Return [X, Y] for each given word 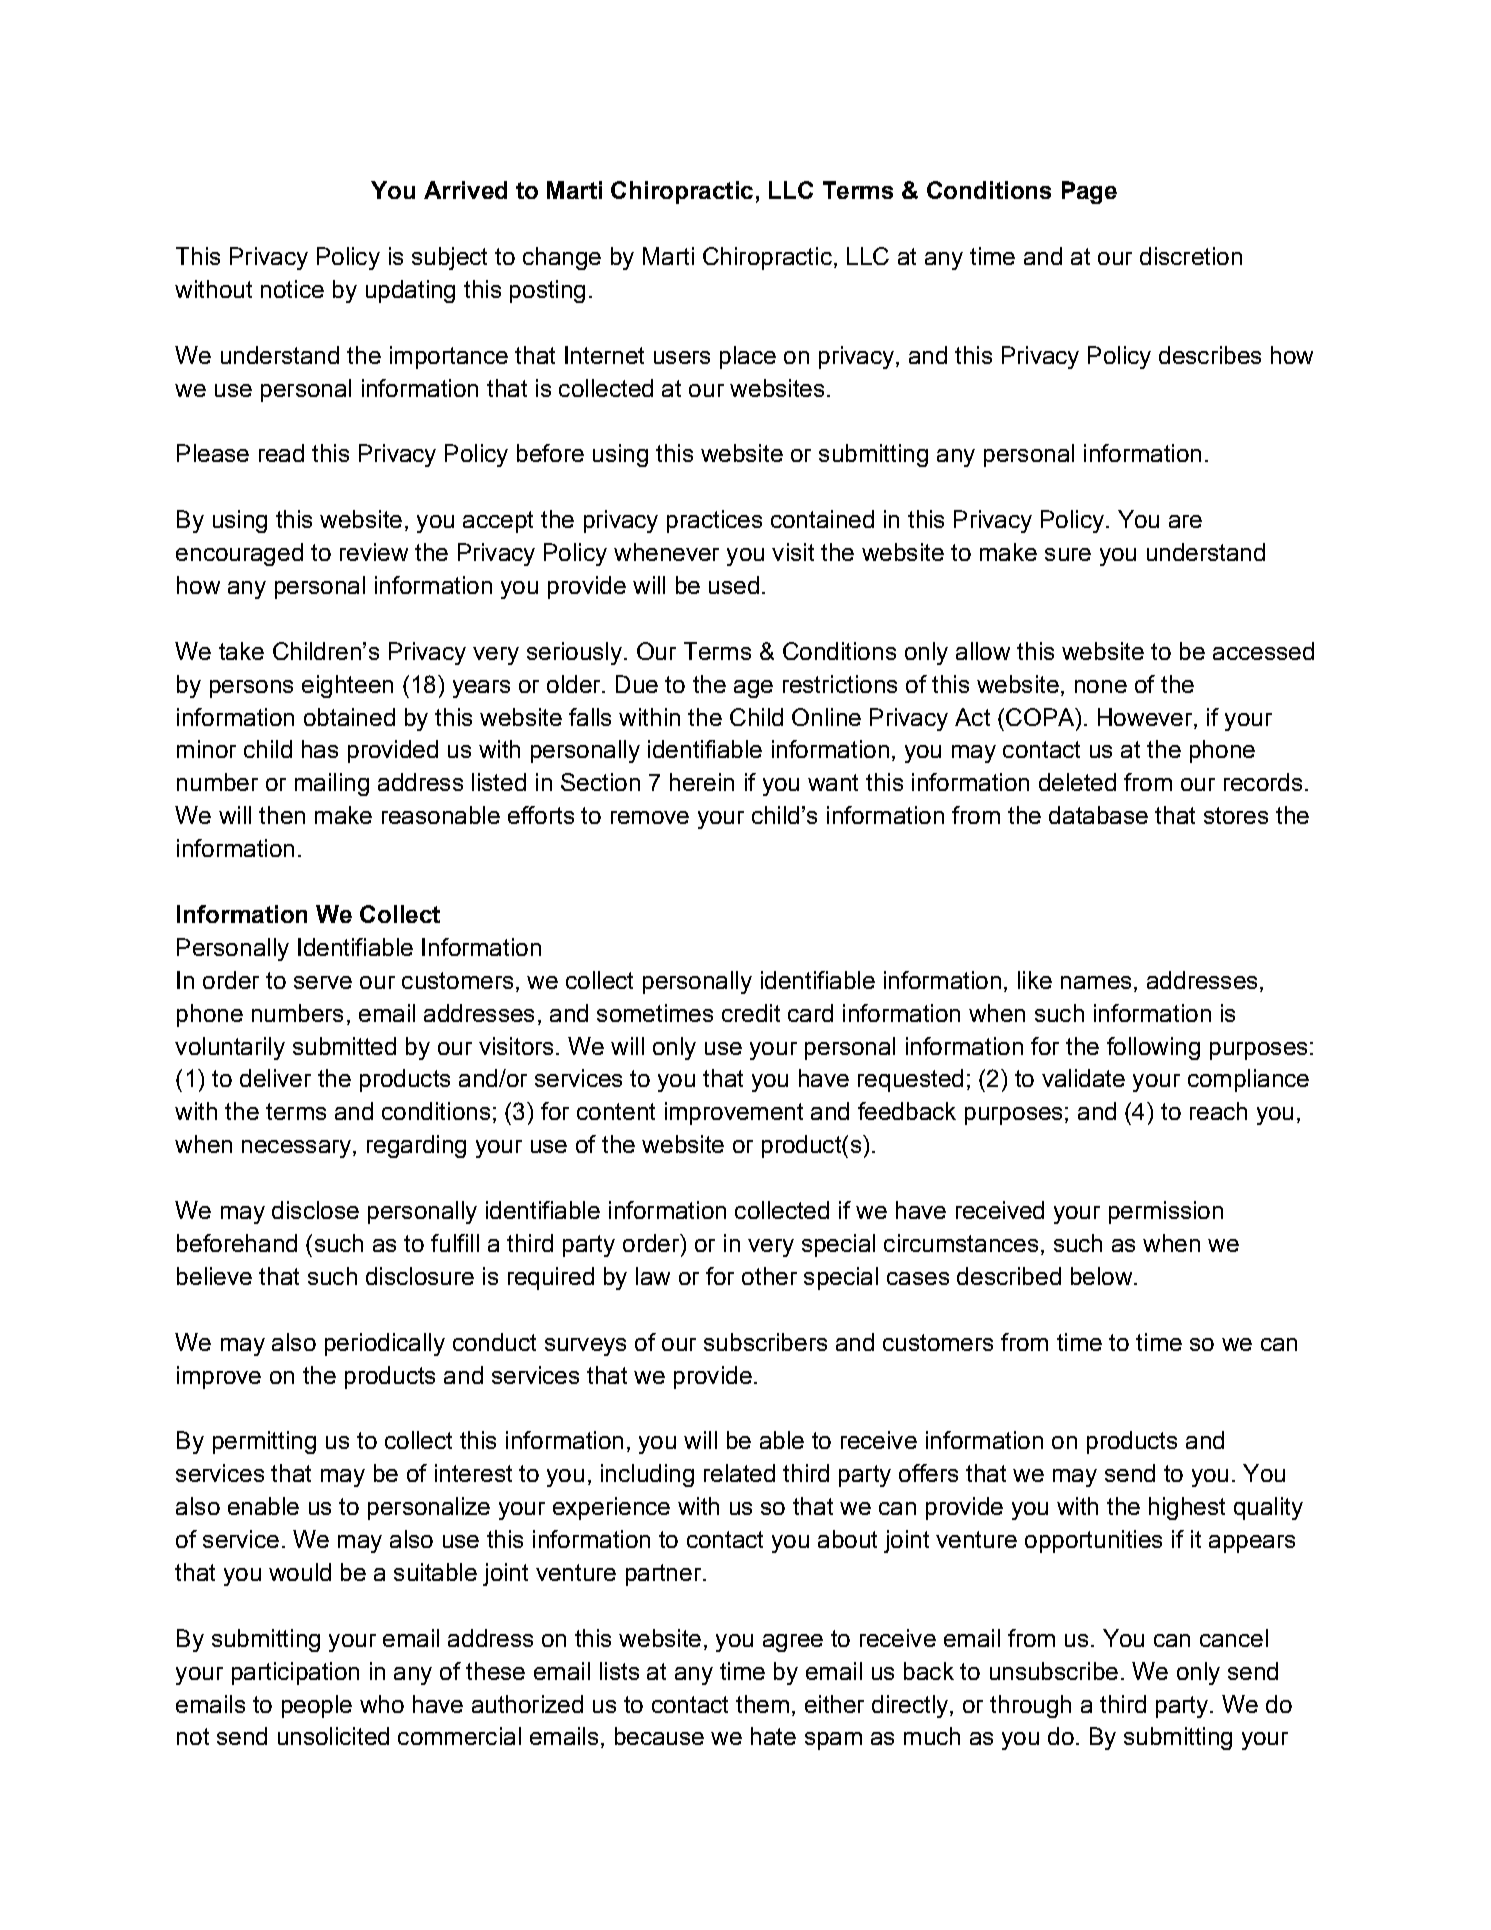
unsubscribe [1054, 1671]
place [748, 357]
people [317, 1706]
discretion [1191, 256]
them [762, 1704]
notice [292, 289]
